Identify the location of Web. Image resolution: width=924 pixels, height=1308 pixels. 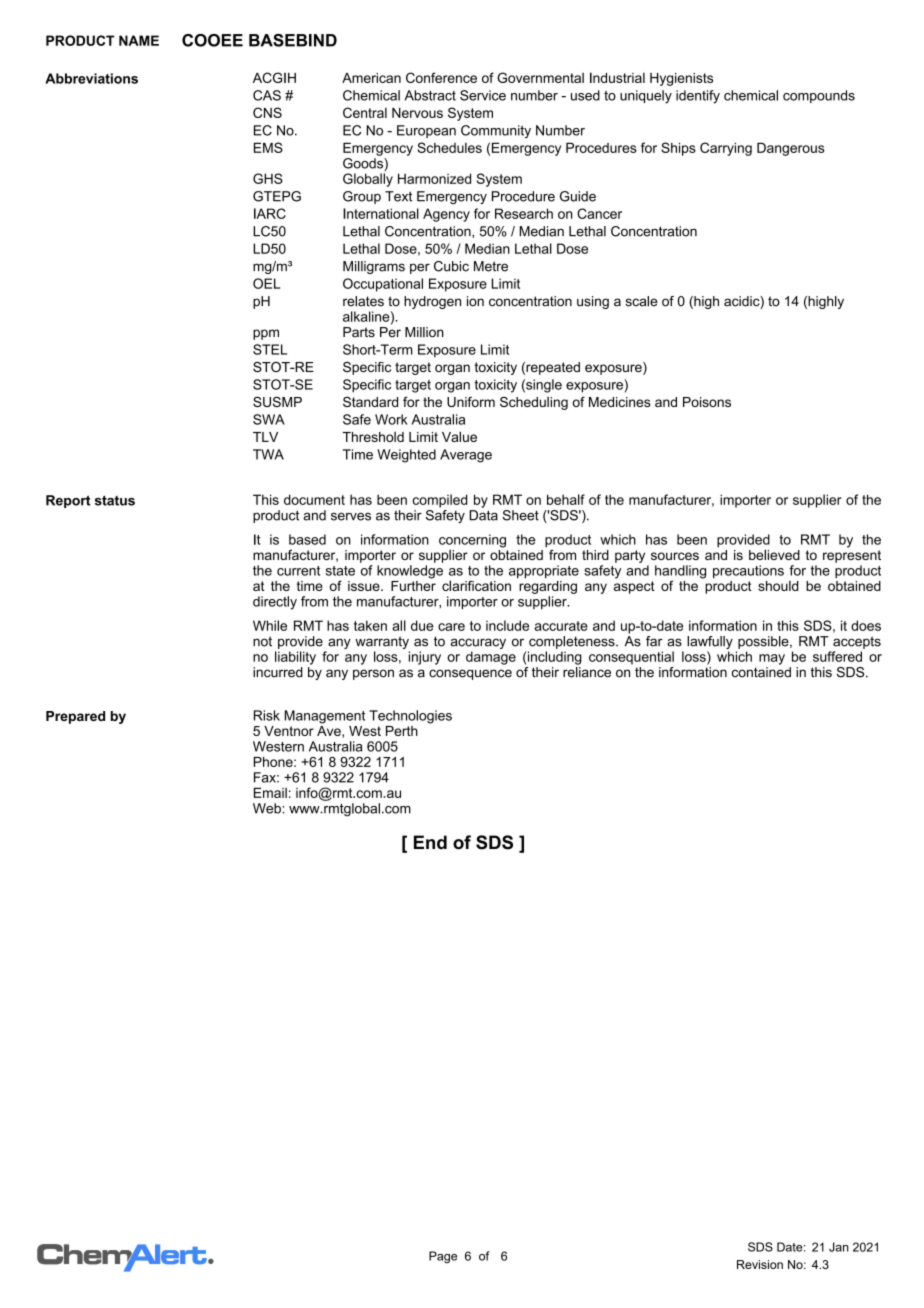
(268, 808).
